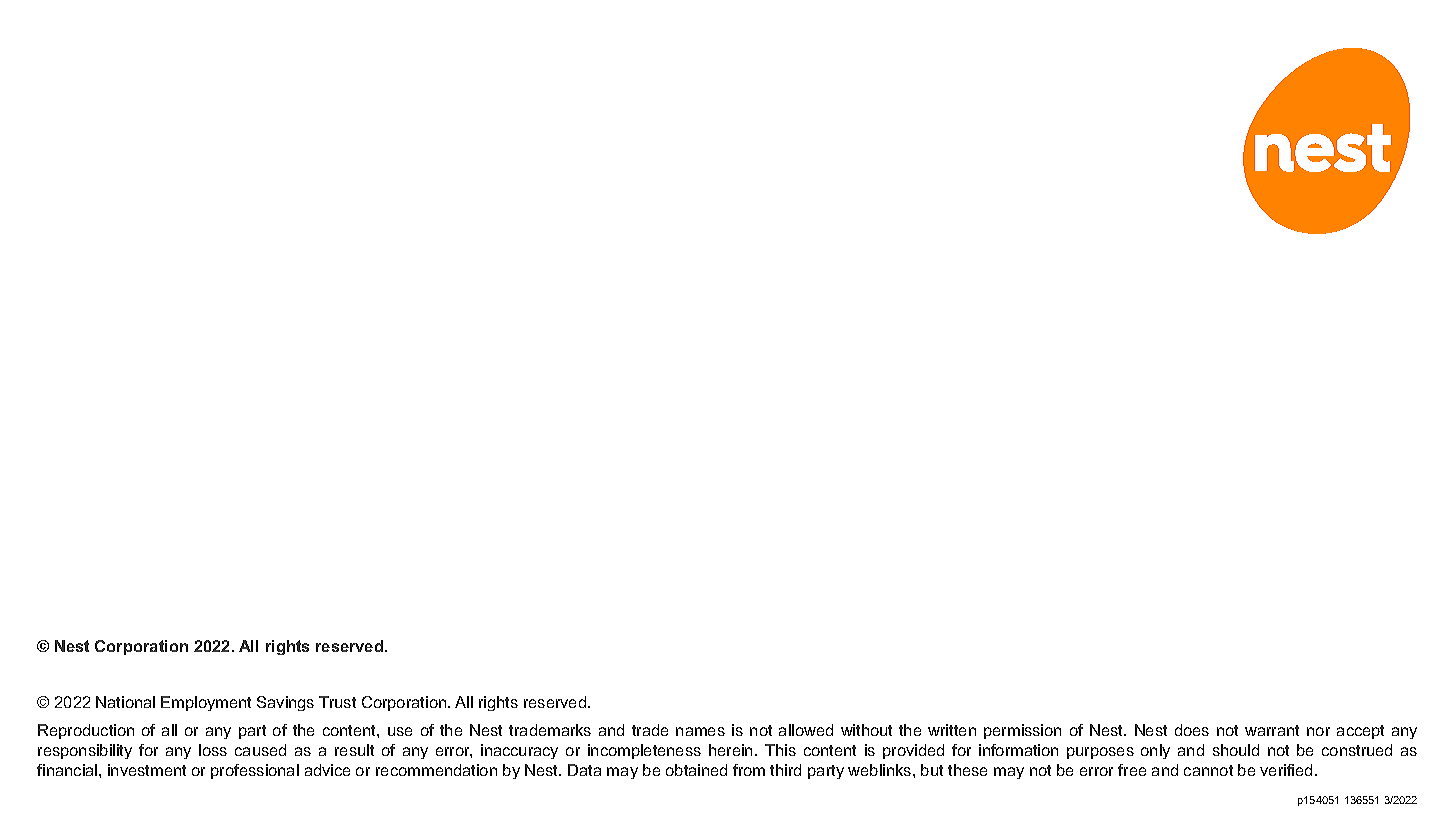 This screenshot has height=818, width=1456. I want to click on obtained, so click(696, 770).
